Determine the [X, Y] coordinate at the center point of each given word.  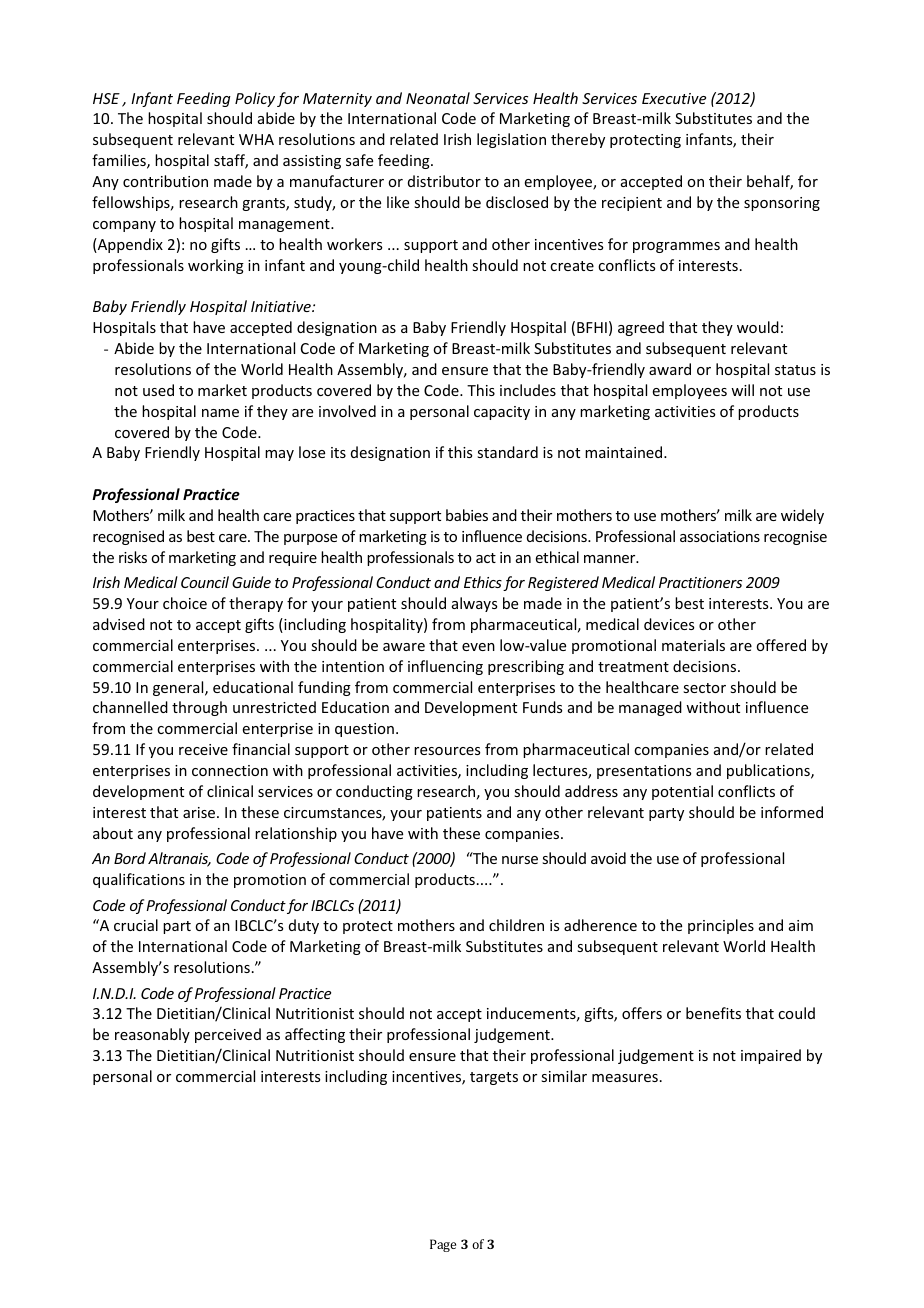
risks [133, 557]
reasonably [152, 1035]
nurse [520, 860]
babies [467, 515]
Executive [674, 98]
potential [682, 792]
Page [443, 1245]
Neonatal [438, 98]
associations [720, 536]
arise [200, 812]
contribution [165, 181]
